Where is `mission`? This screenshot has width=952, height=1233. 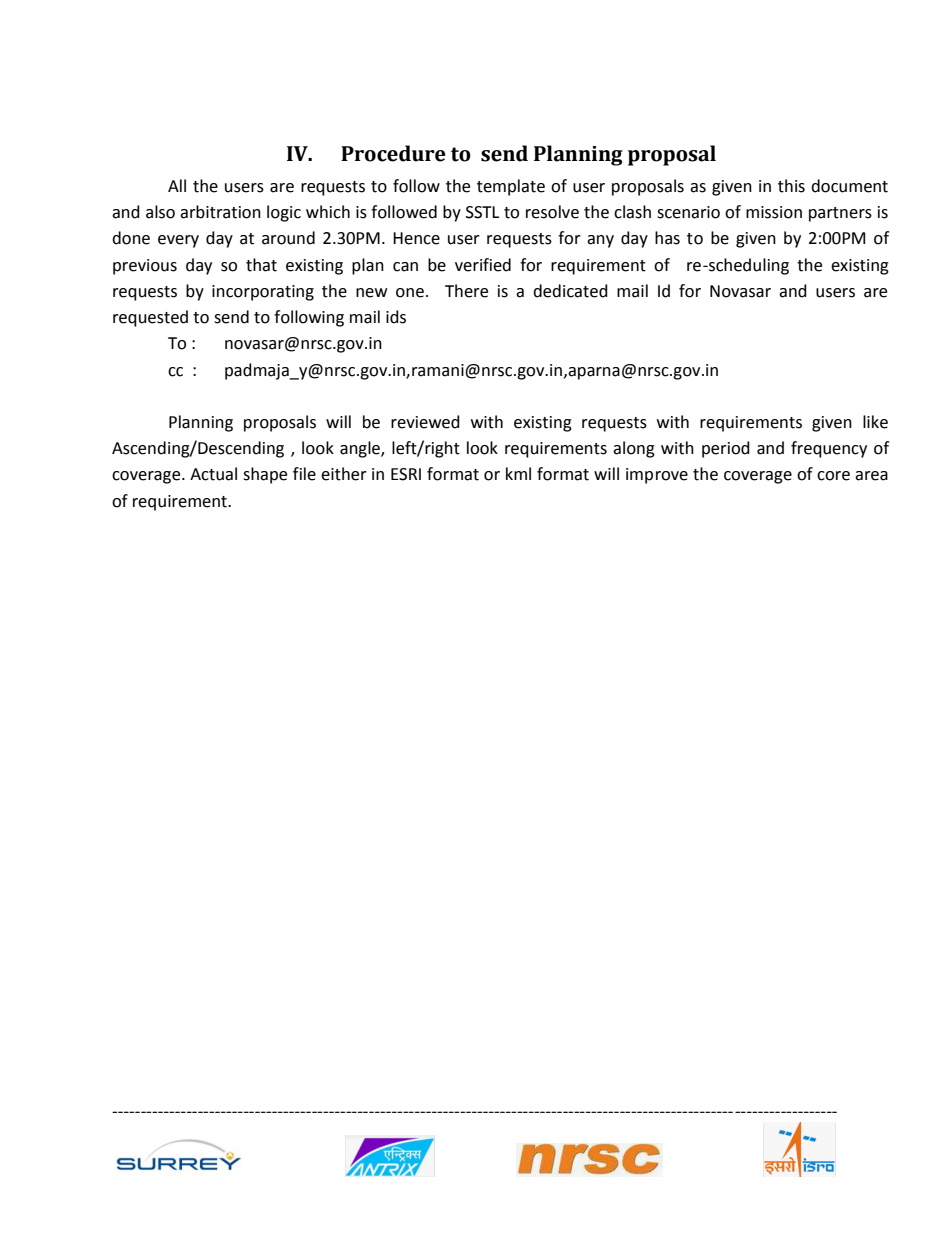
mission is located at coordinates (774, 212).
